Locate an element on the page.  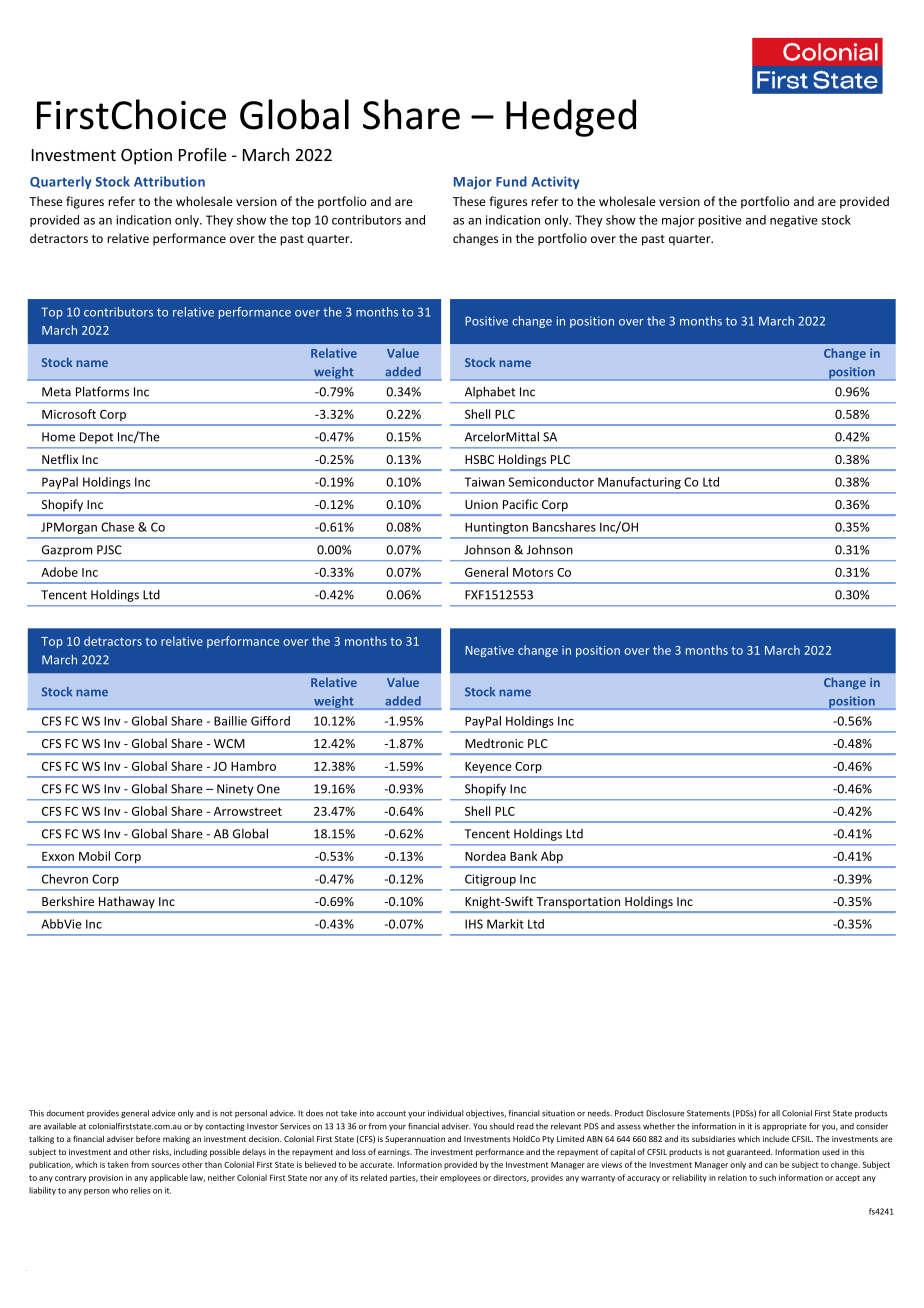
Option is located at coordinates (146, 156).
